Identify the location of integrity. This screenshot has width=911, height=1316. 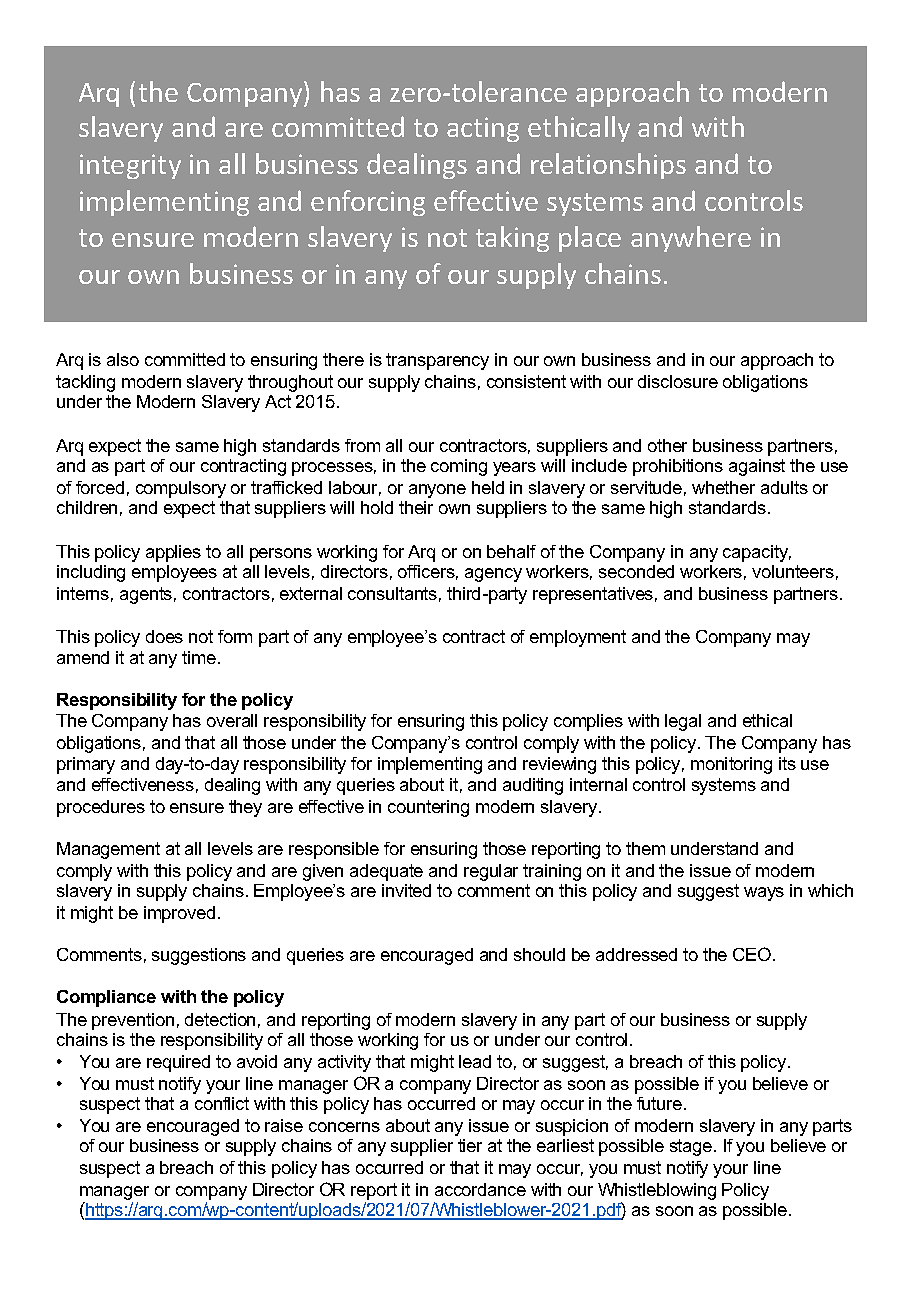
(130, 166).
